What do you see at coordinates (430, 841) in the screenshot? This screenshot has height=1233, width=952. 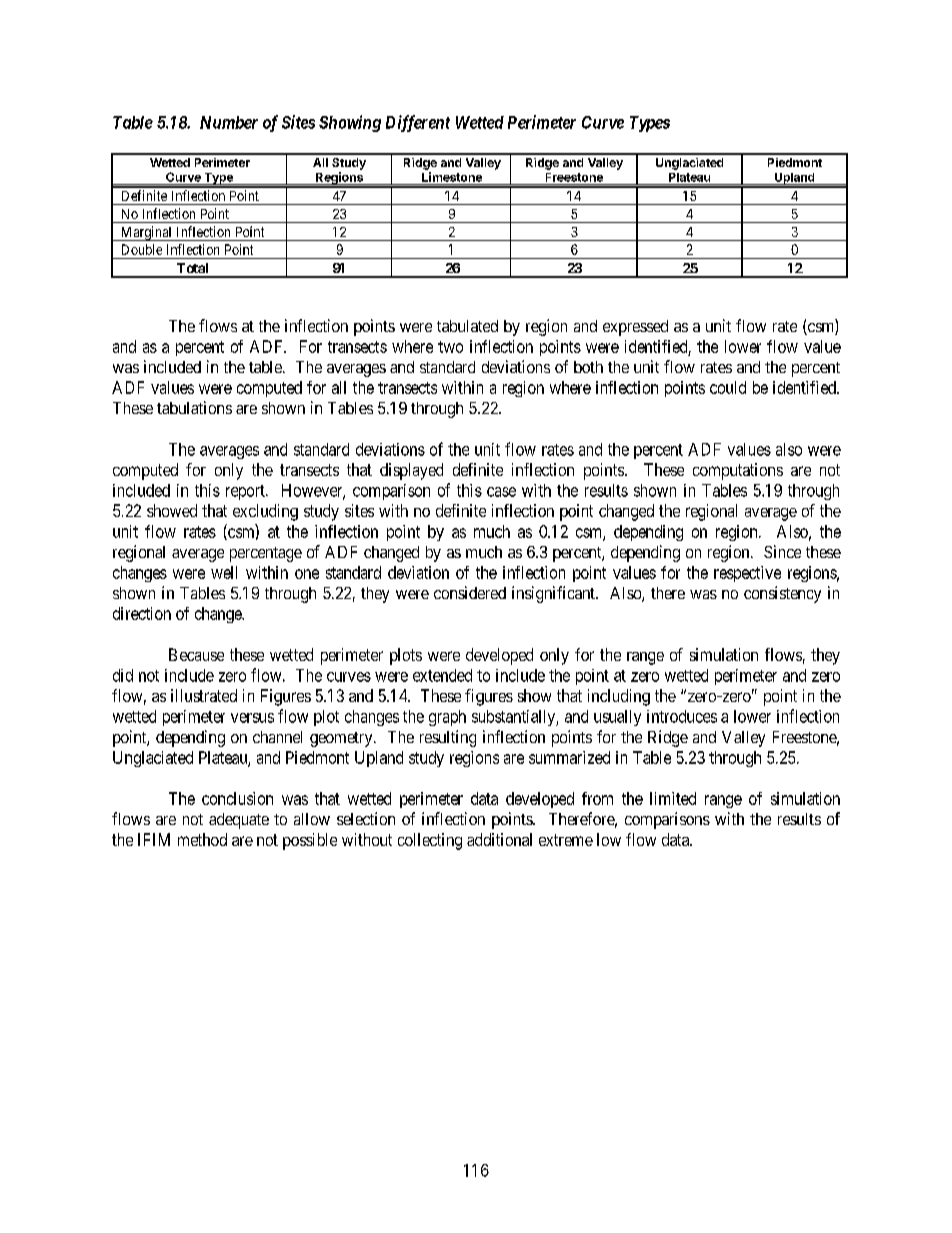 I see `collecting` at bounding box center [430, 841].
